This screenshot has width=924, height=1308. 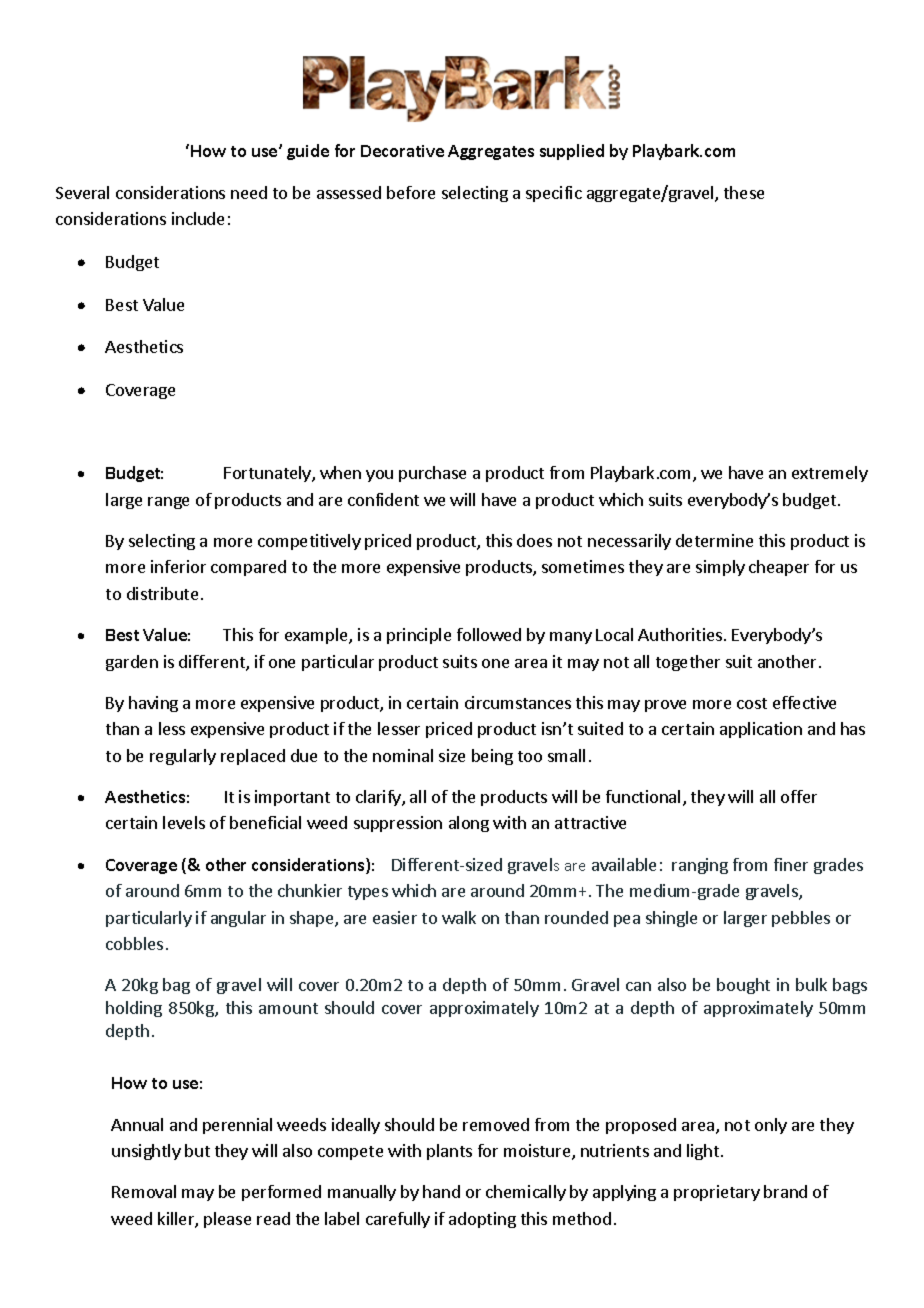 I want to click on determine, so click(x=714, y=540).
